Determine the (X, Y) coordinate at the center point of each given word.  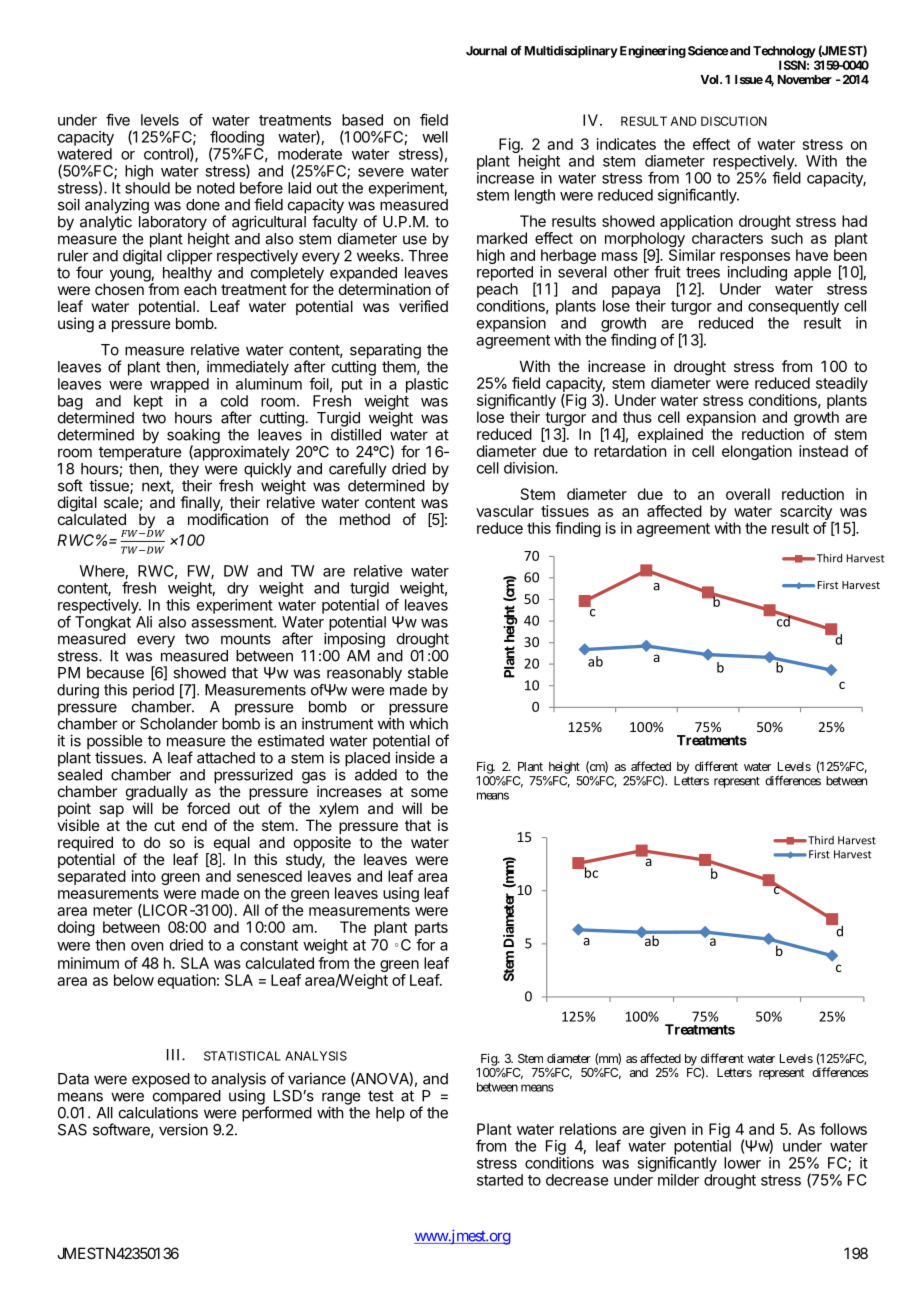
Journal (486, 51)
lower (742, 1163)
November (805, 79)
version (183, 1129)
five (118, 119)
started (500, 1180)
